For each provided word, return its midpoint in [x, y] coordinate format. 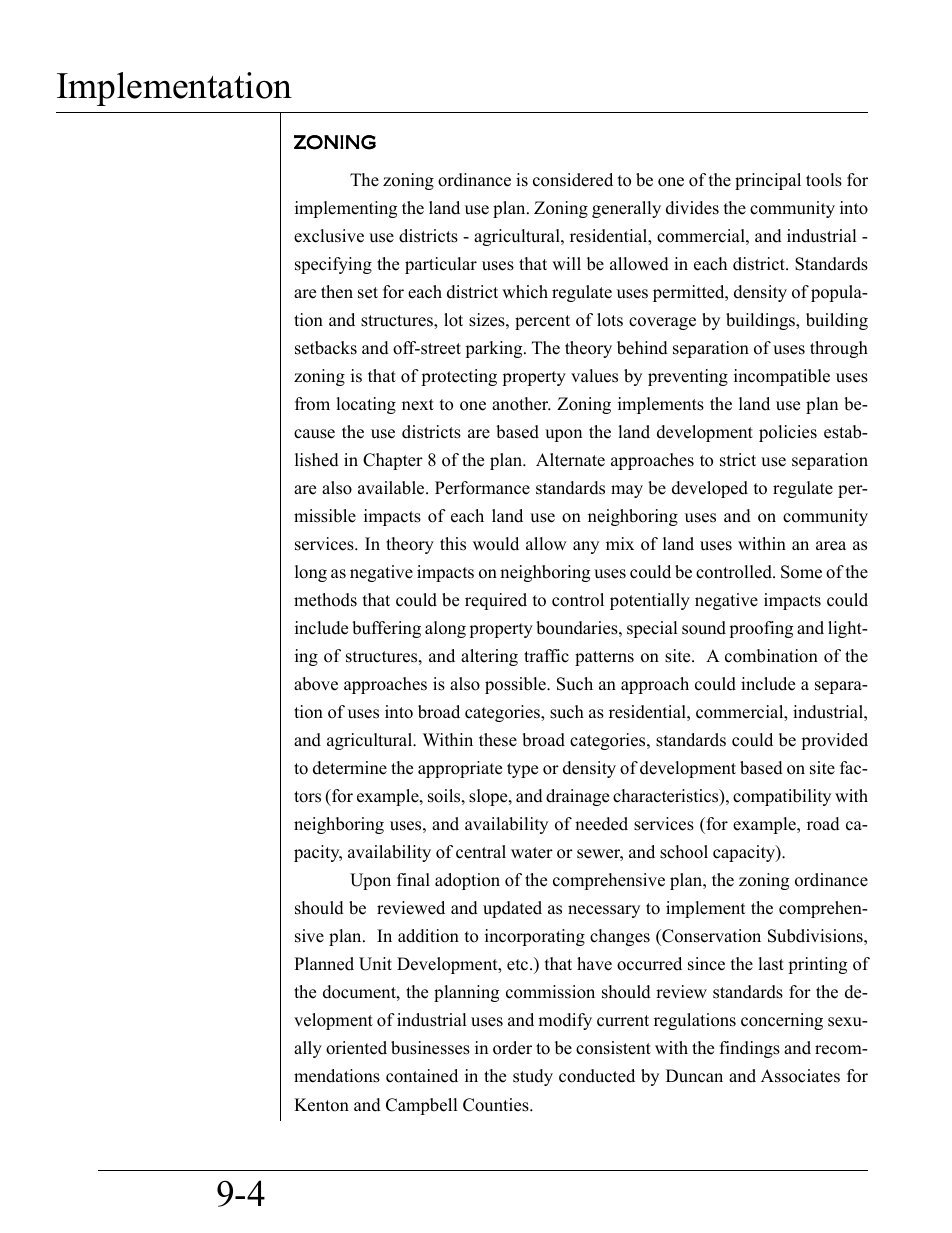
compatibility [782, 797]
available [392, 488]
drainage [577, 797]
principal [768, 181]
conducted [597, 1076]
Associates [800, 1076]
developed [710, 489]
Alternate [570, 460]
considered [573, 180]
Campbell [422, 1106]
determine [350, 768]
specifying [333, 265]
